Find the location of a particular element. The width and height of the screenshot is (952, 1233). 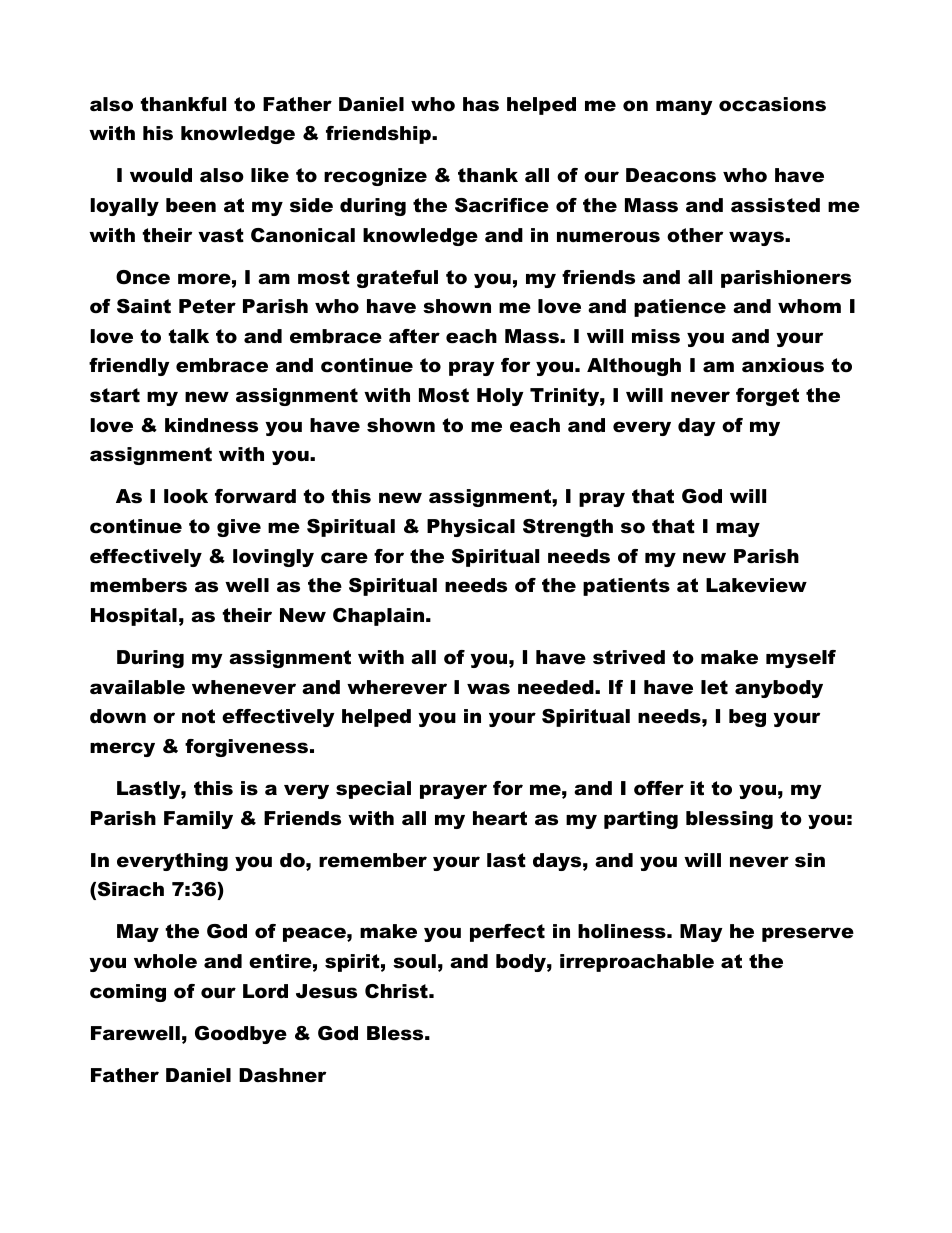

many is located at coordinates (684, 107).
